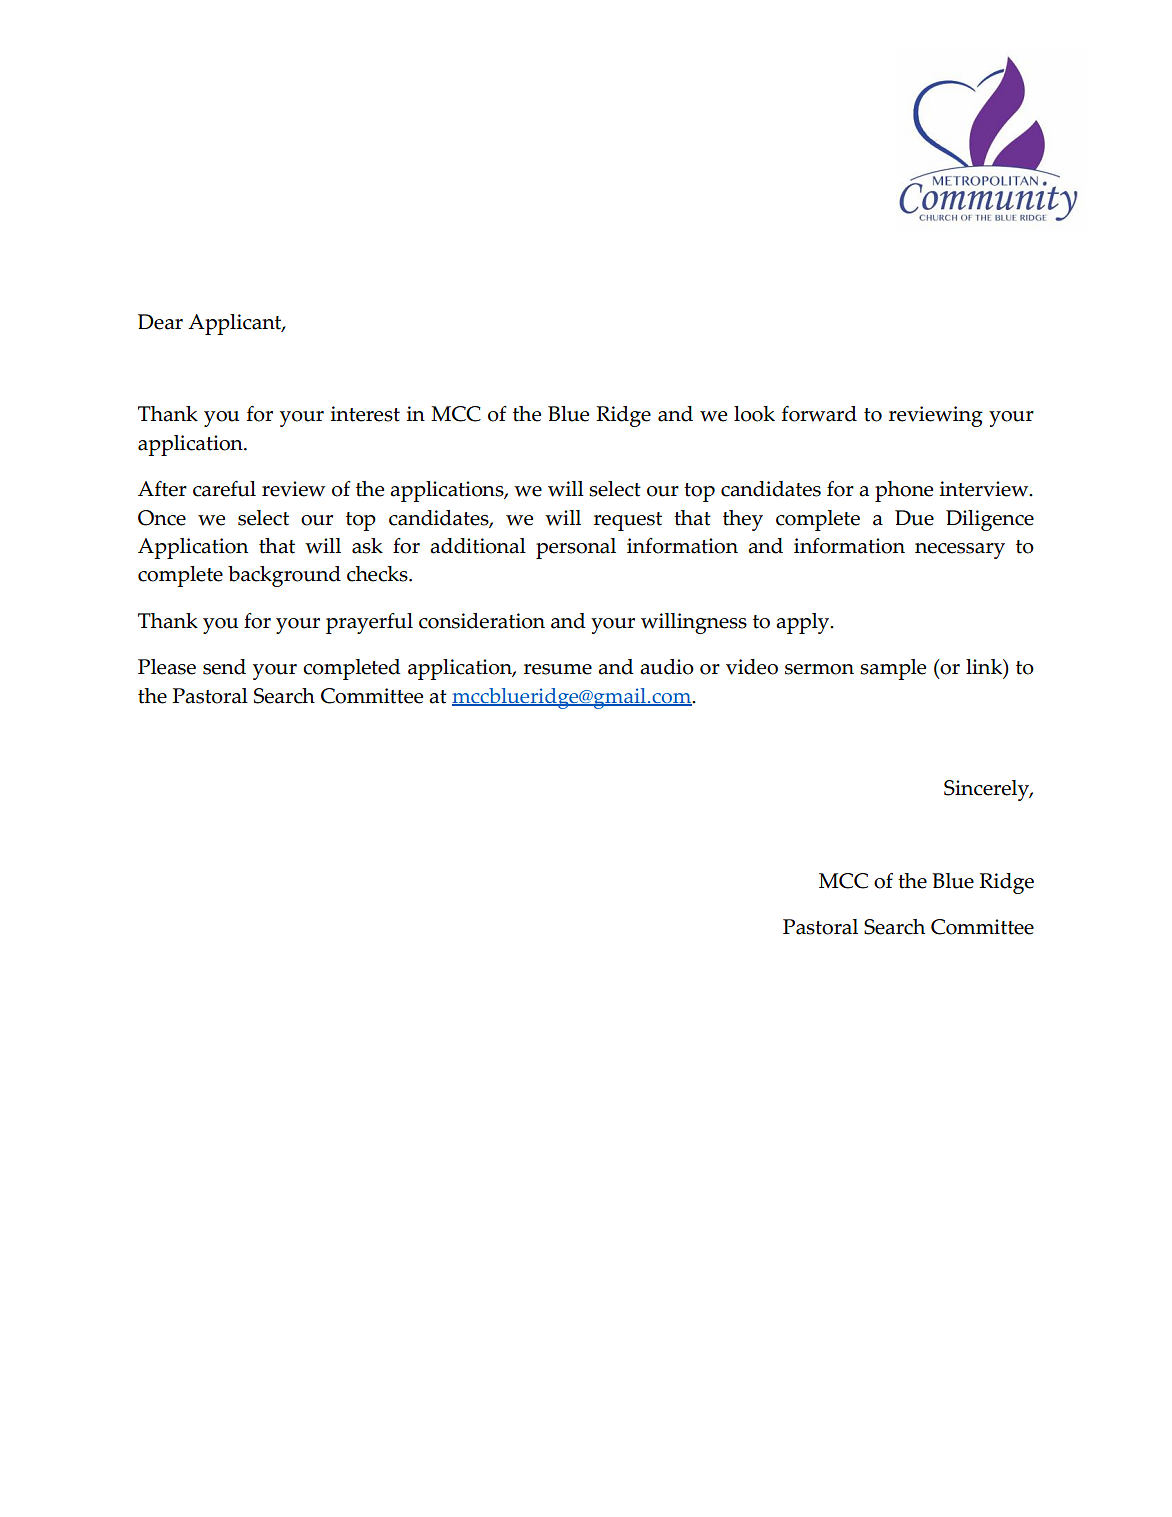  I want to click on interview, so click(985, 489).
